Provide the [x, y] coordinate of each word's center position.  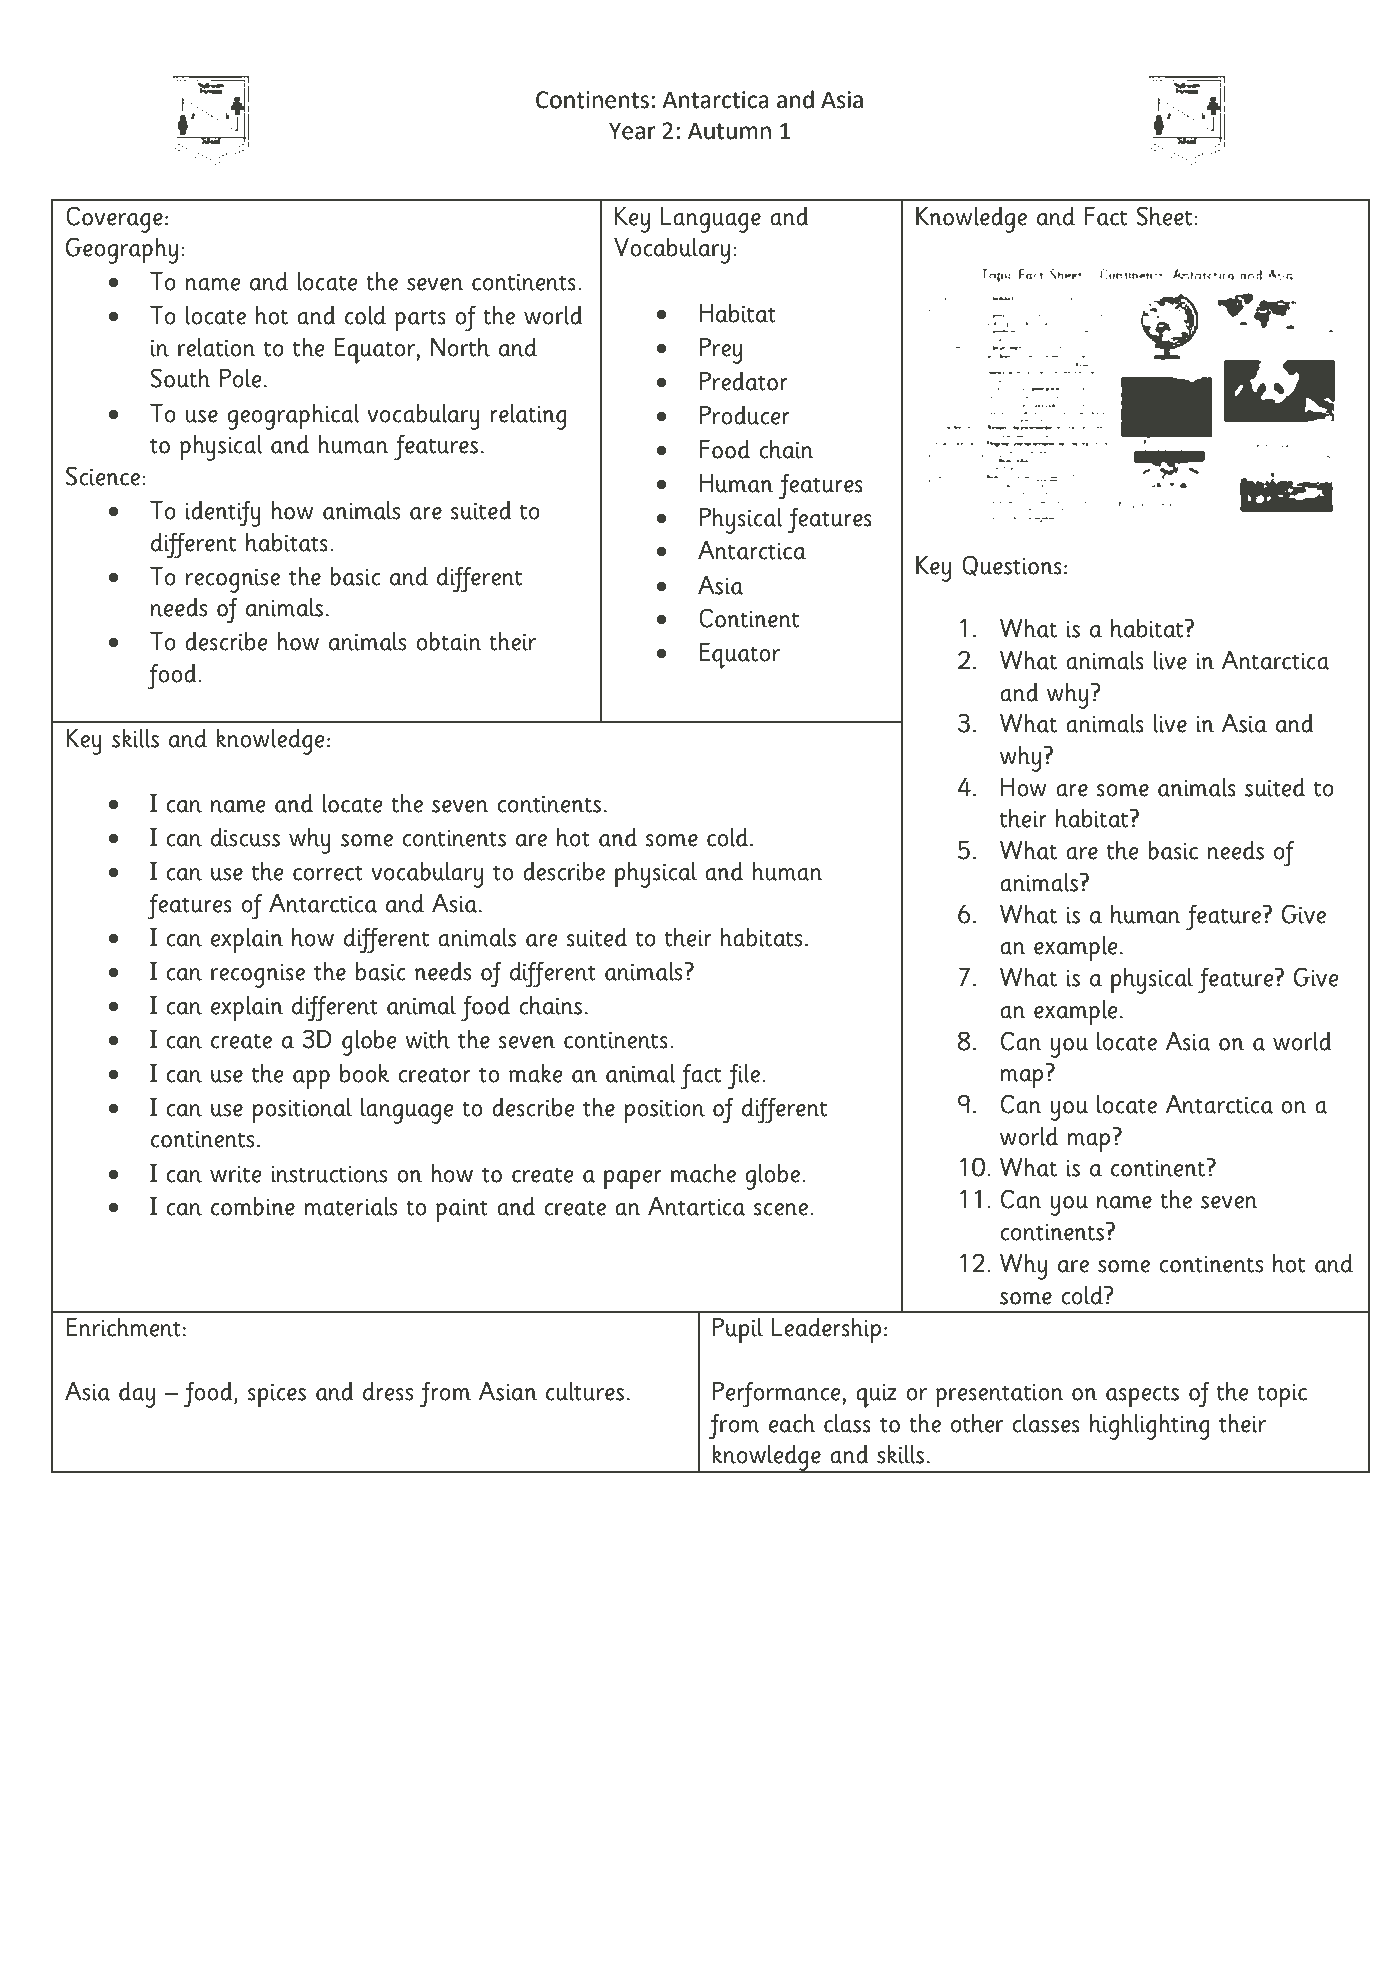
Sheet [1164, 216]
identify [223, 513]
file [744, 1076]
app [311, 1080]
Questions [1012, 565]
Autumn [729, 131]
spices [277, 1396]
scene [781, 1209]
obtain [448, 641]
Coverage [114, 219]
